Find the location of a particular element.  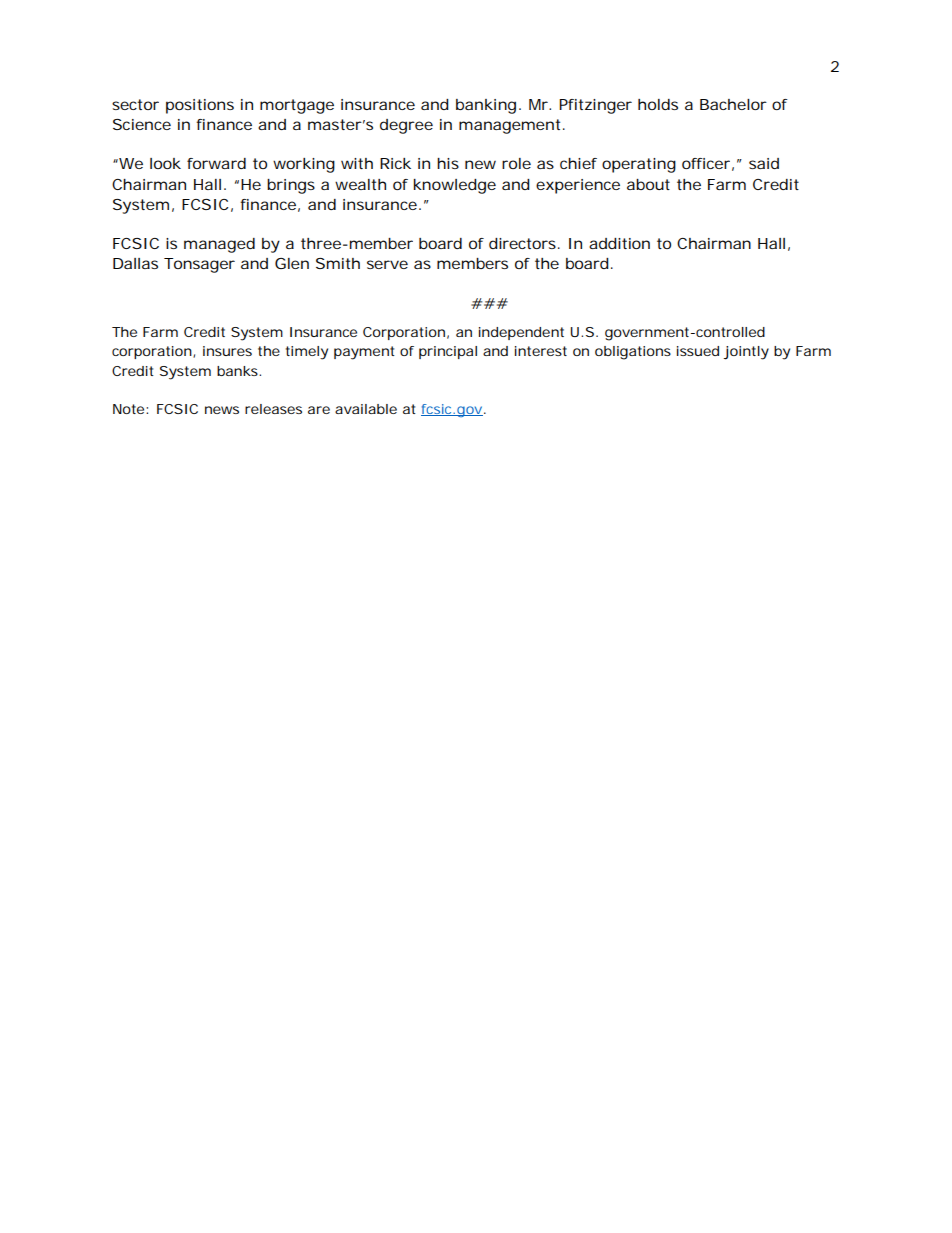

insures is located at coordinates (227, 351).
